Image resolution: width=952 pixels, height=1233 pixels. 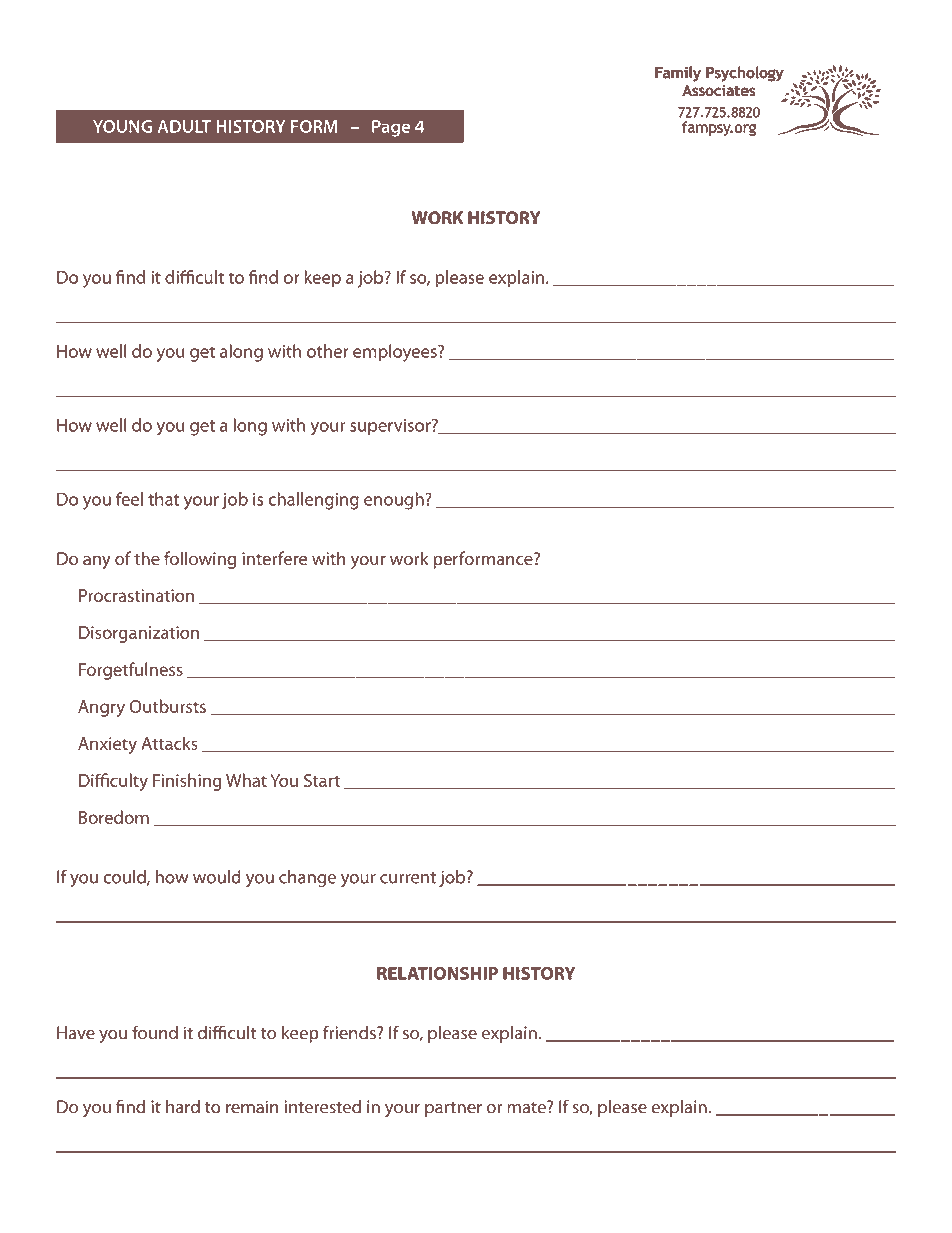 What do you see at coordinates (136, 595) in the screenshot?
I see `Procrastination` at bounding box center [136, 595].
